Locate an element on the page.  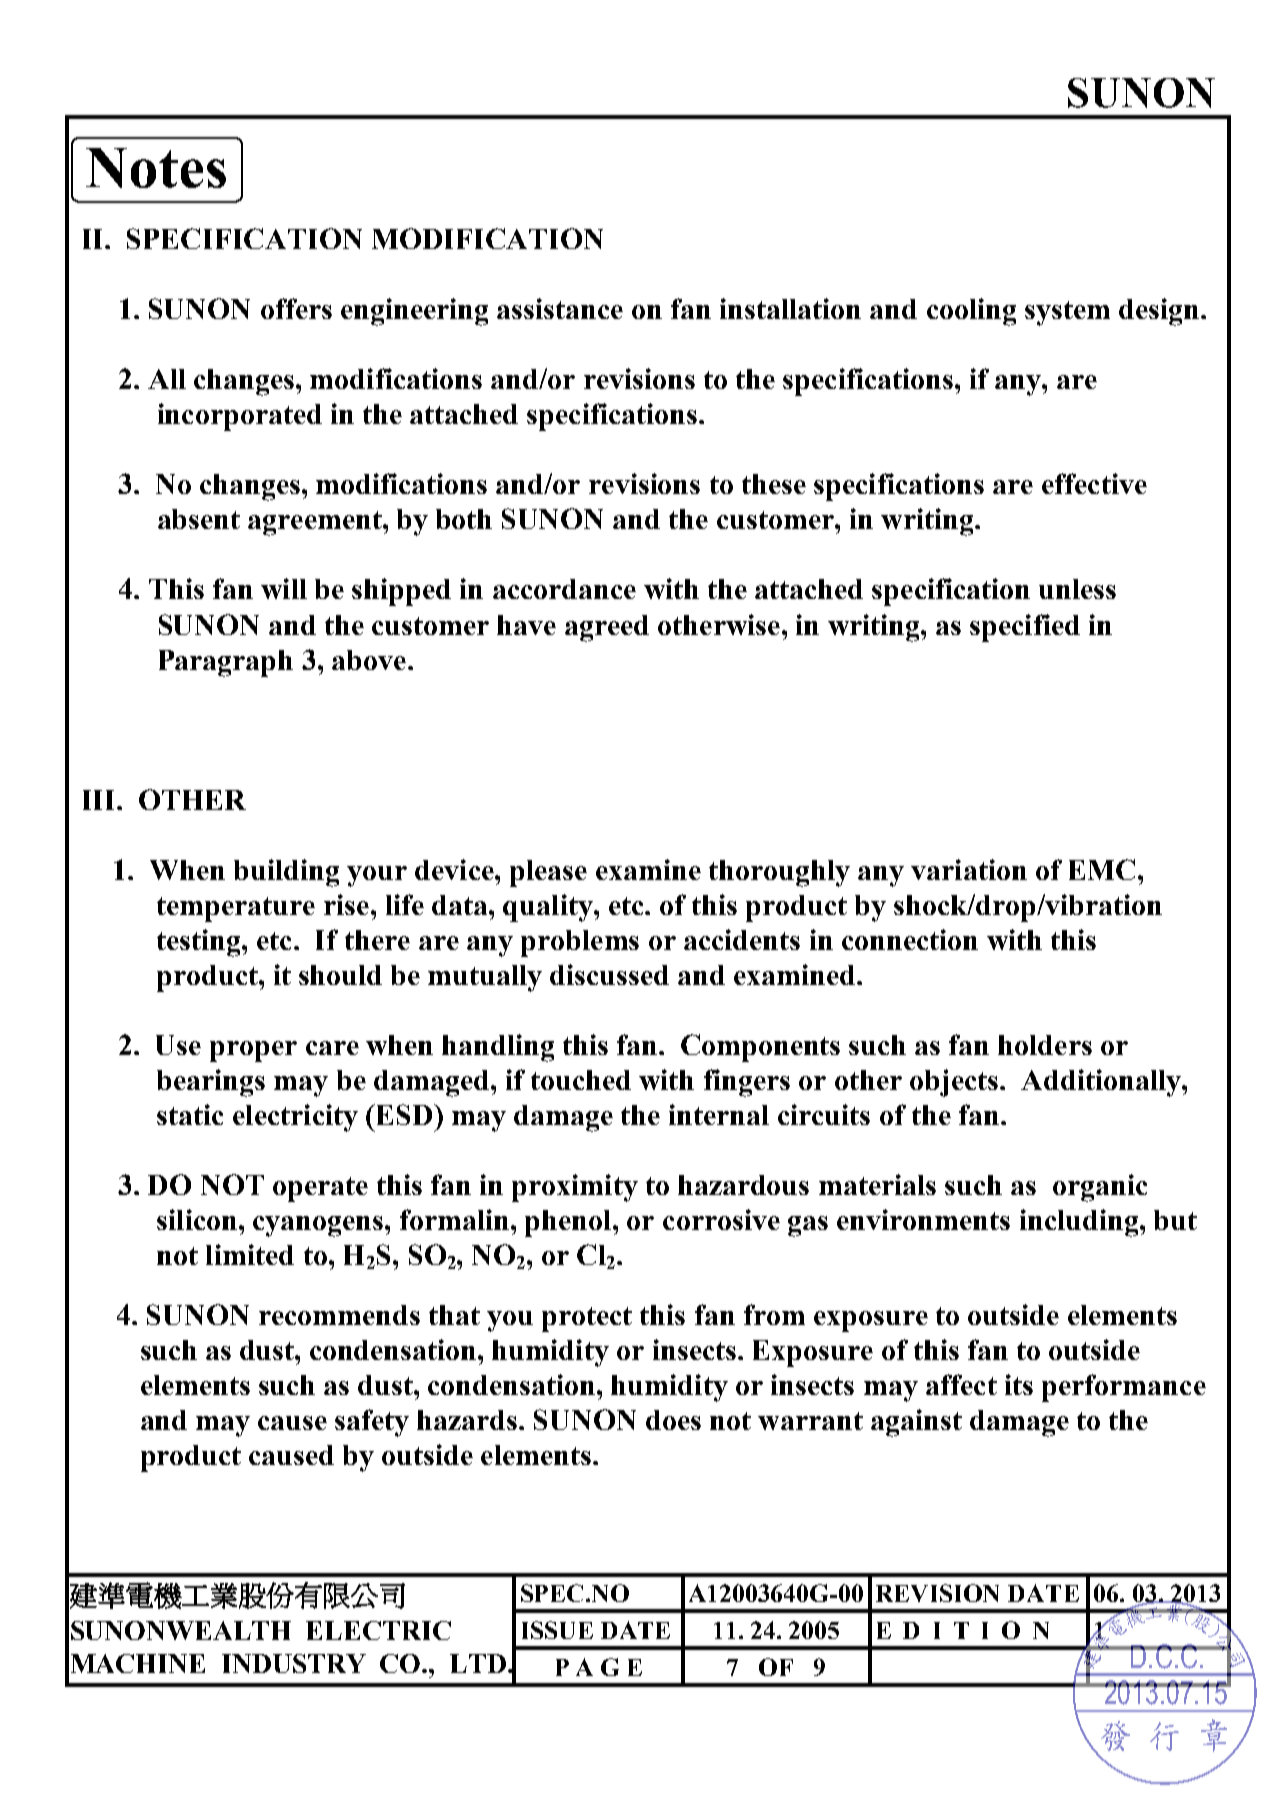
LTD is located at coordinates (478, 1663).
